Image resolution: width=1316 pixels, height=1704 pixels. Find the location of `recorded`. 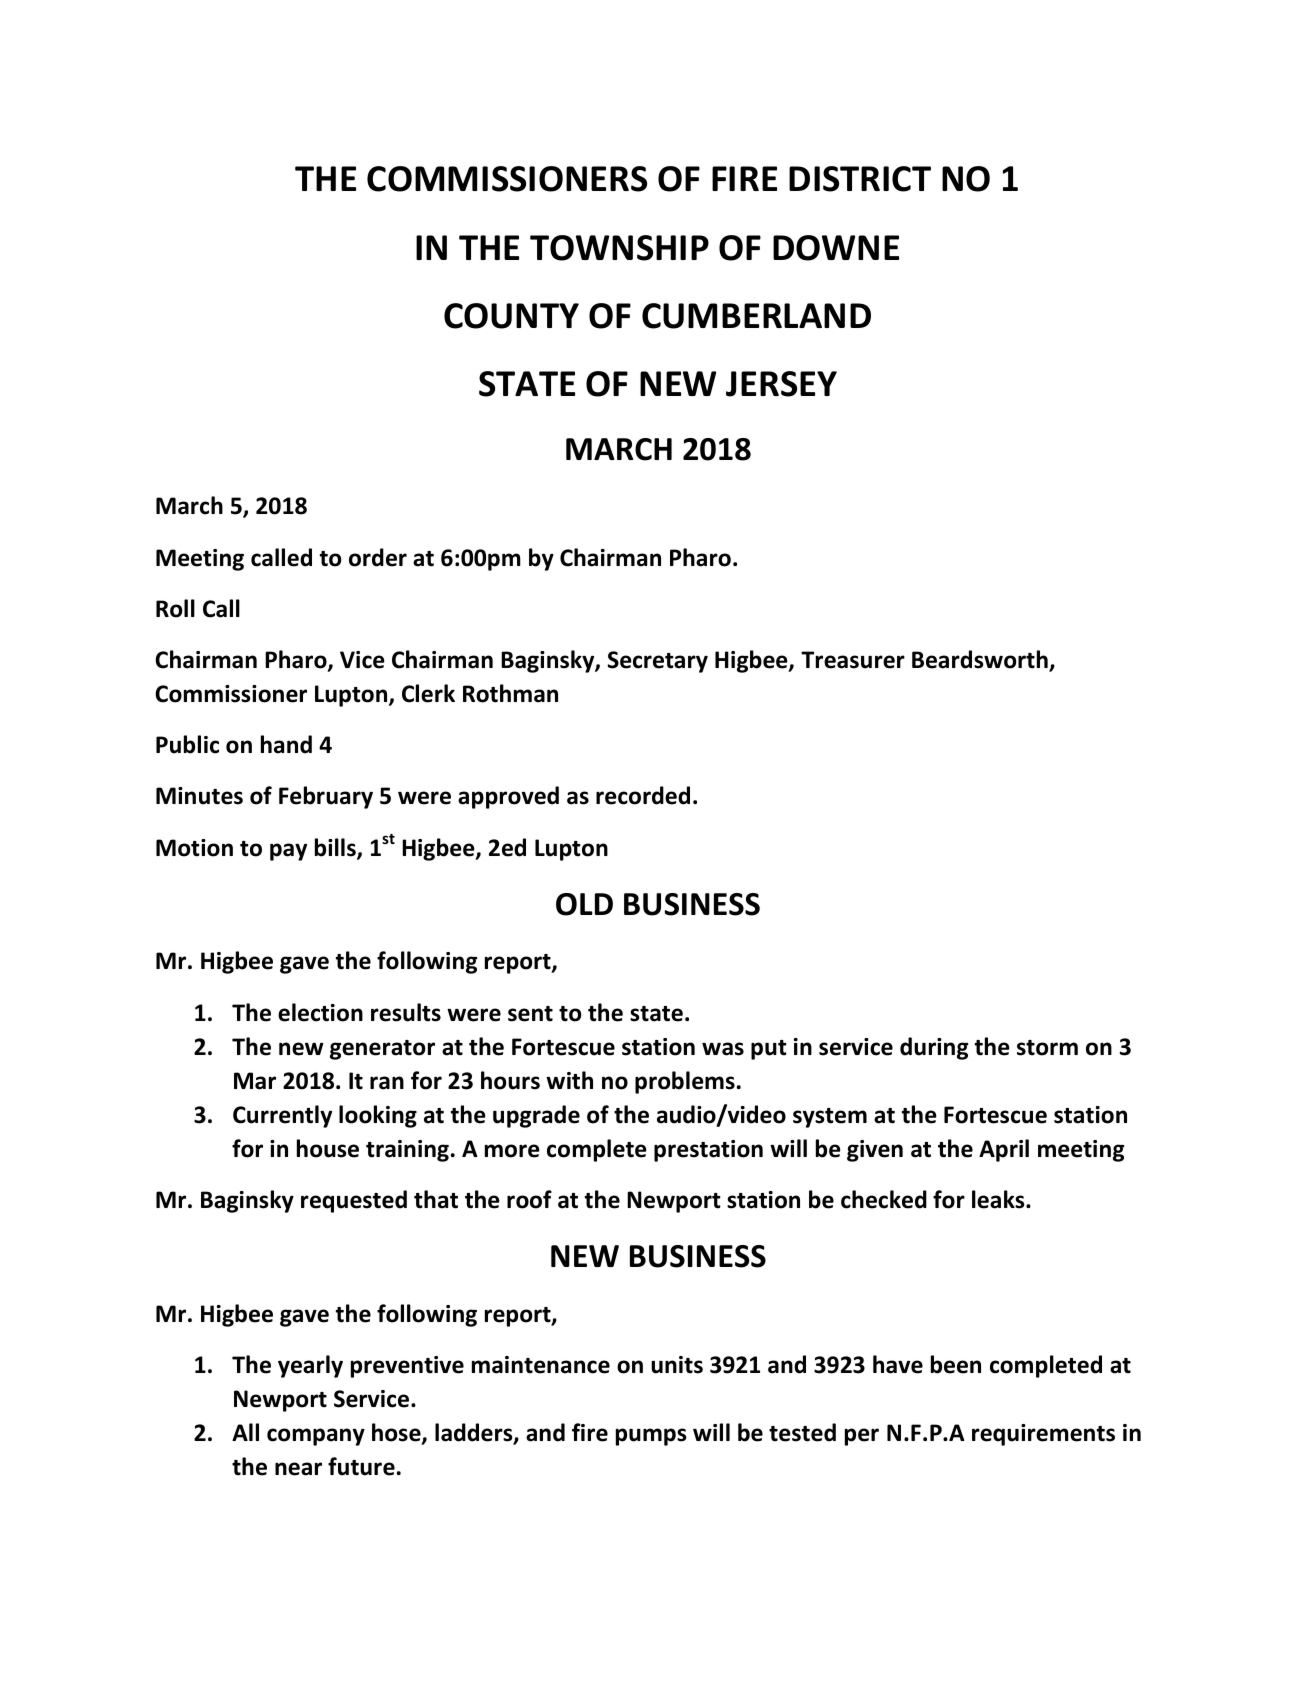

recorded is located at coordinates (643, 795).
